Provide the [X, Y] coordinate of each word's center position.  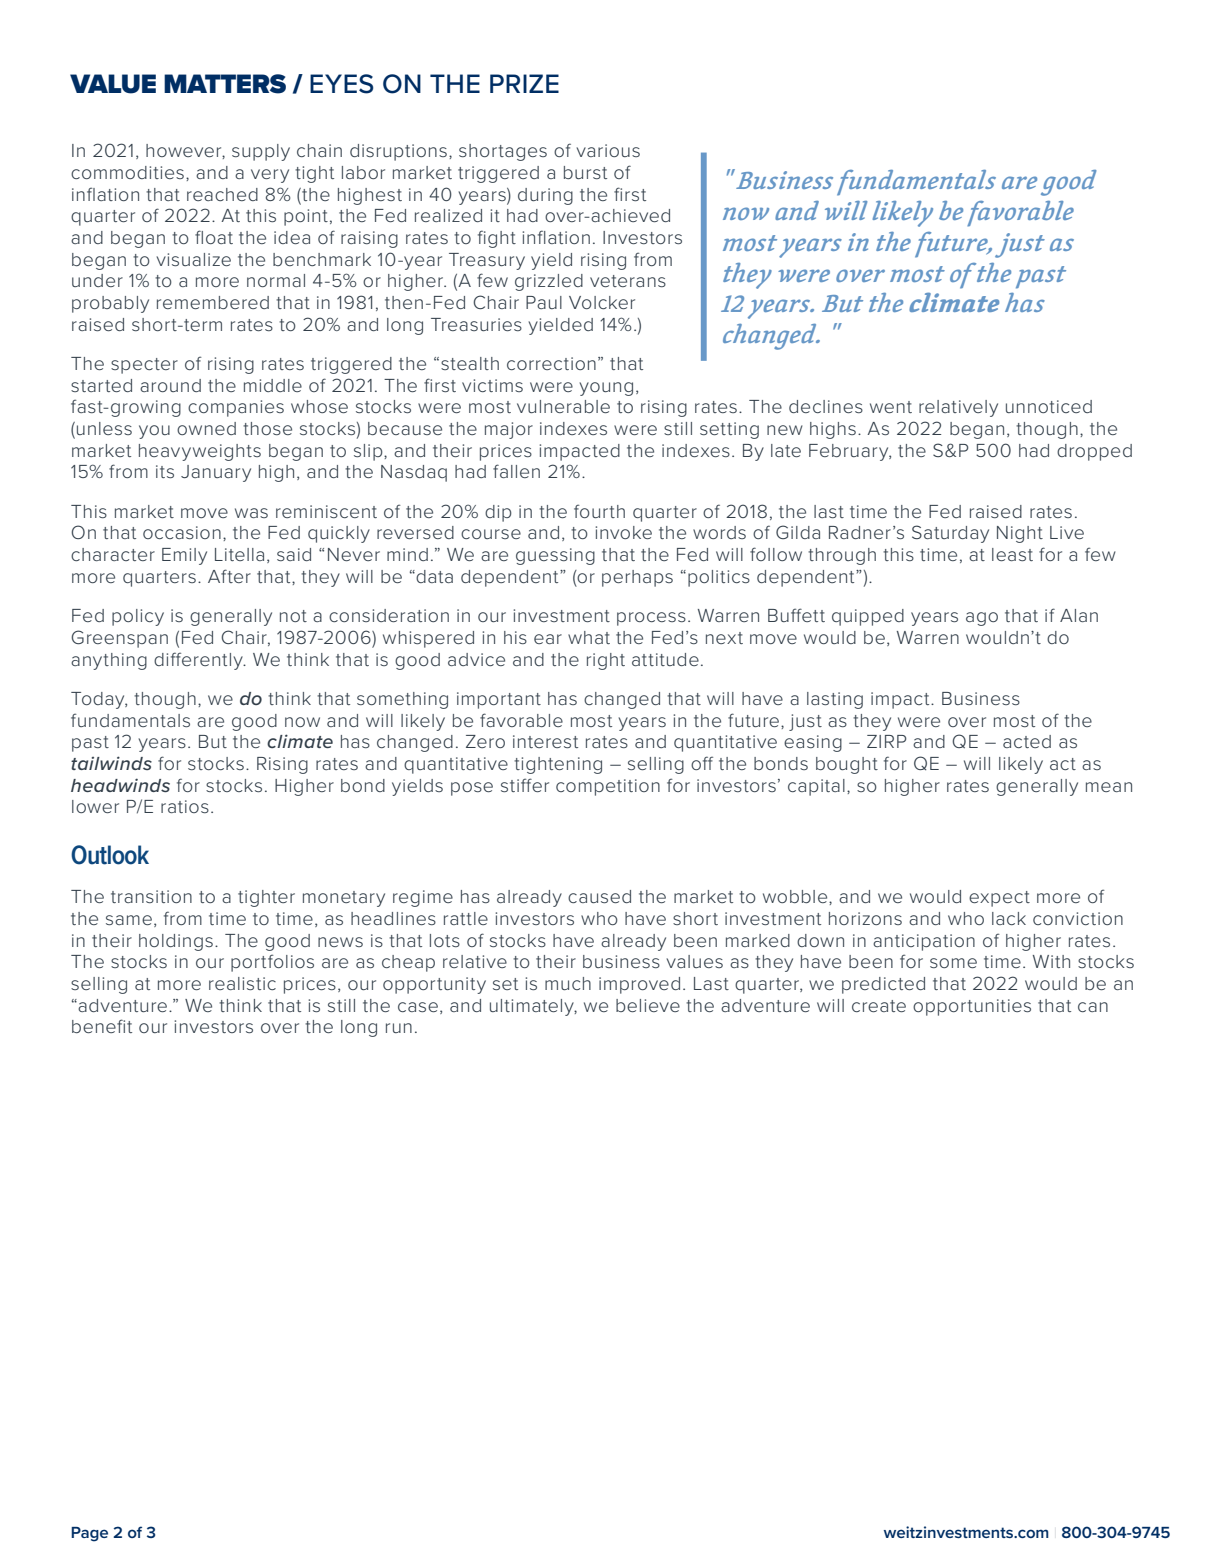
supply [261, 152]
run [399, 1028]
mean [1109, 787]
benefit [102, 1026]
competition [608, 787]
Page [89, 1534]
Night [1020, 534]
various [608, 150]
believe [648, 1005]
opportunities [972, 1007]
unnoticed [1049, 406]
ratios [185, 806]
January [216, 473]
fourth [599, 511]
